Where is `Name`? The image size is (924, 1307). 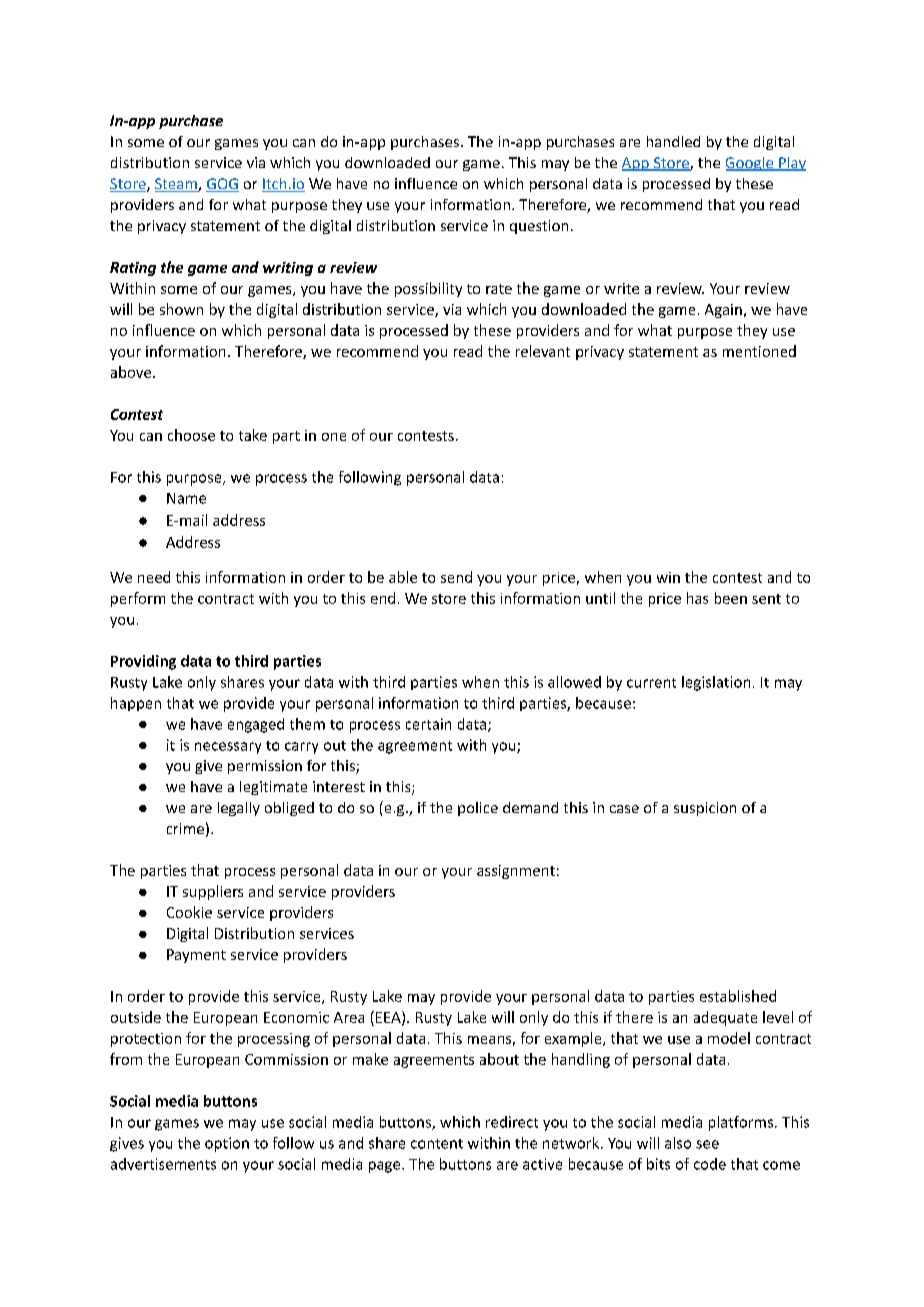
Name is located at coordinates (186, 498).
